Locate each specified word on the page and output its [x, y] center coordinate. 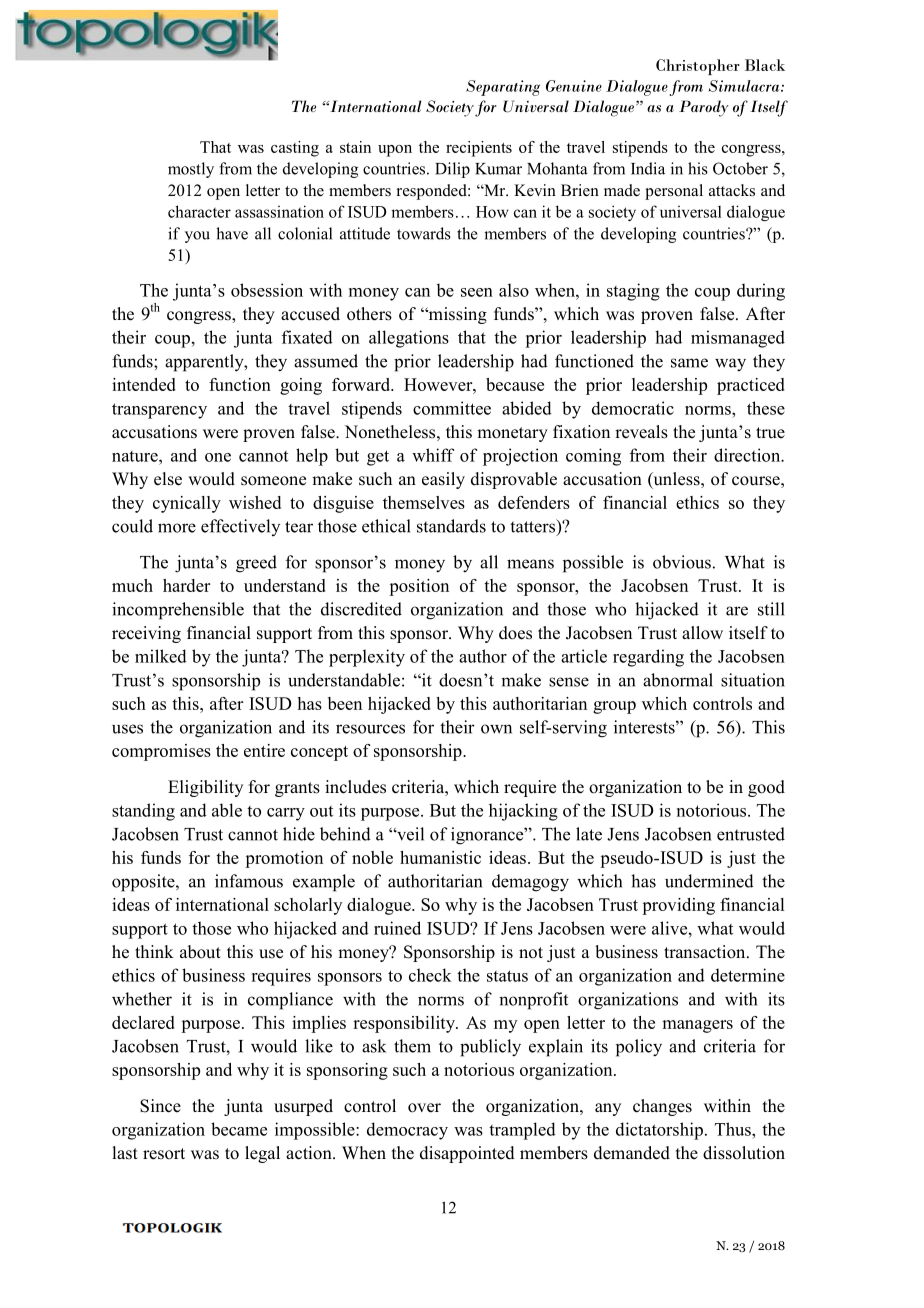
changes [662, 1107]
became [239, 1129]
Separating [503, 88]
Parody [704, 108]
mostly [191, 170]
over [424, 1108]
